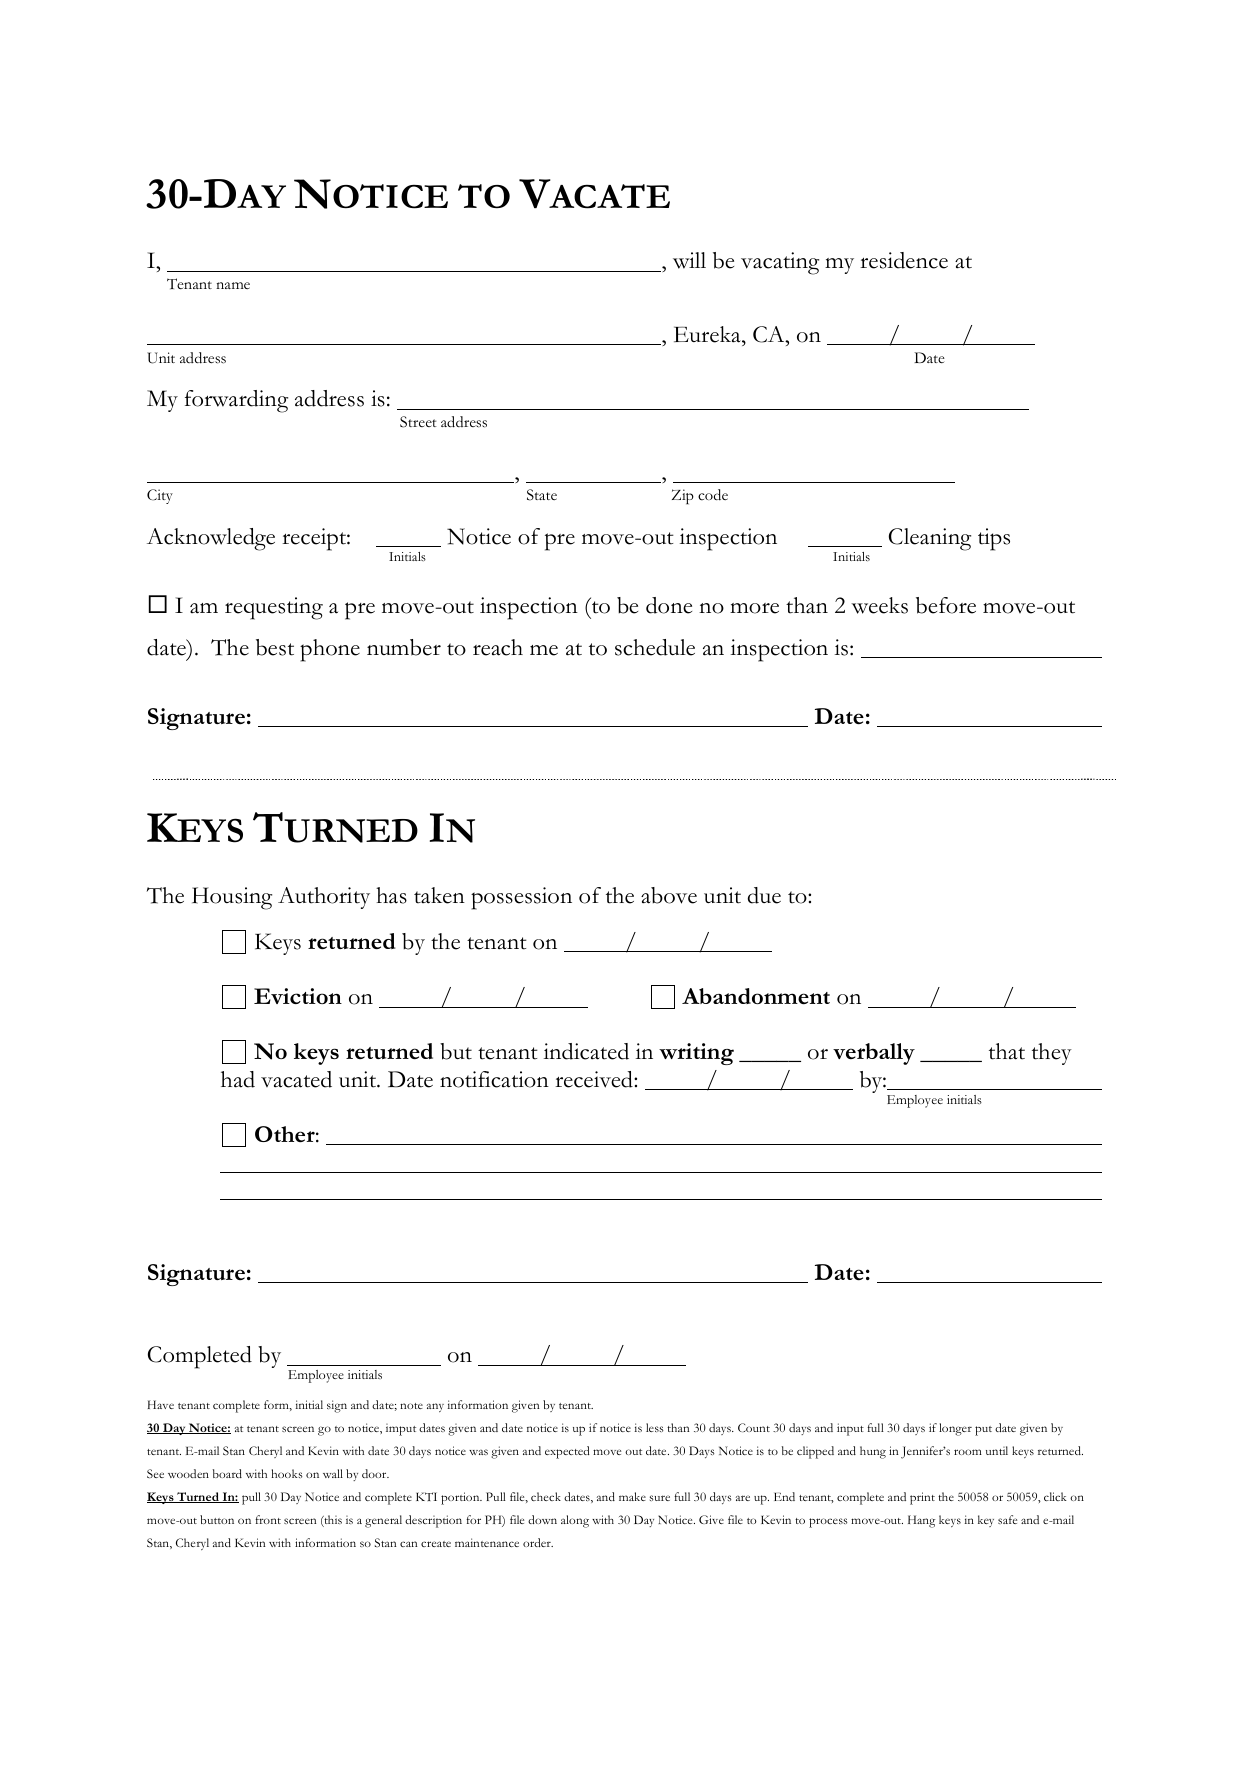  What do you see at coordinates (268, 1519) in the screenshot?
I see `front` at bounding box center [268, 1519].
